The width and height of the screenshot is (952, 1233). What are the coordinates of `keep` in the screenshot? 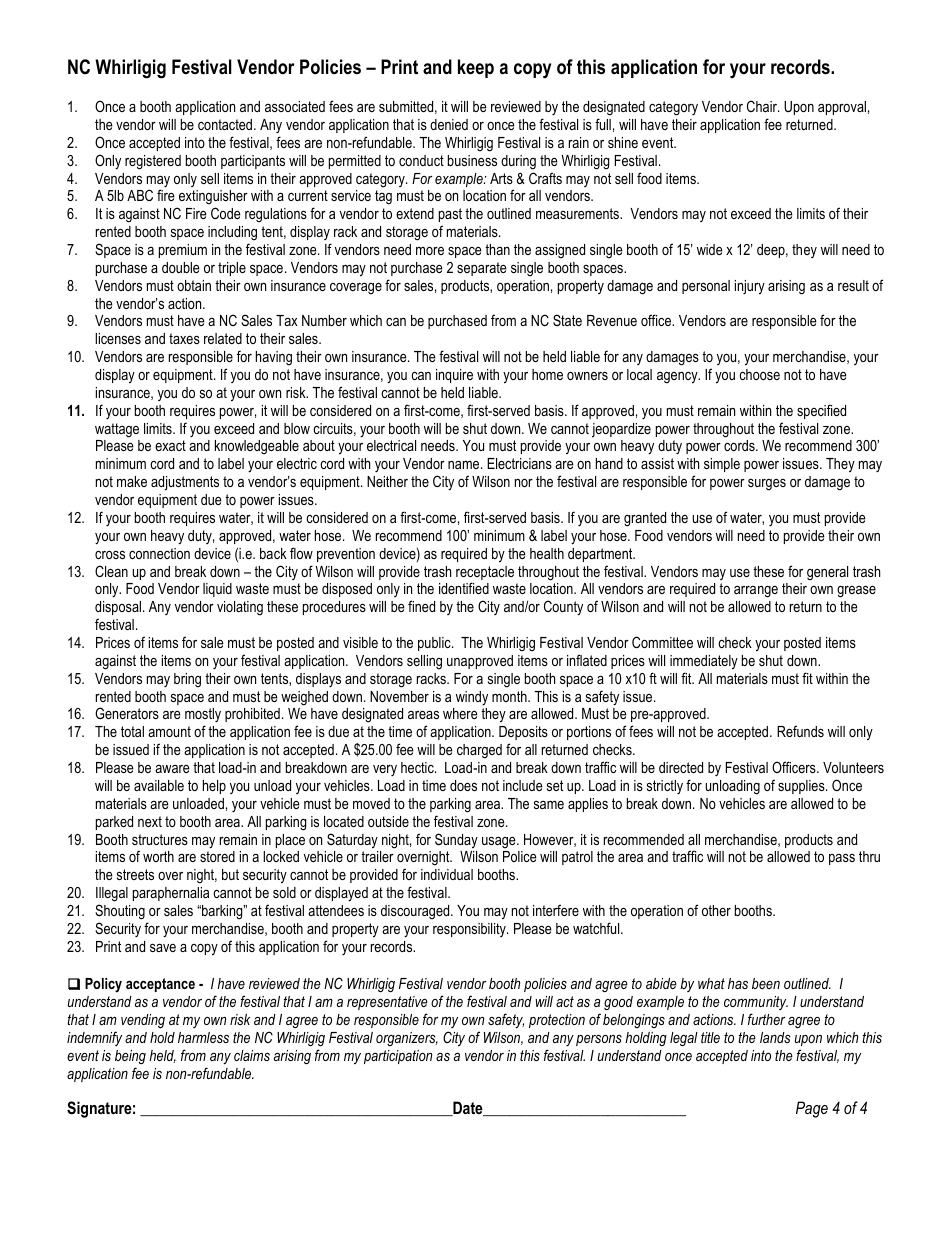 It's located at (476, 68).
